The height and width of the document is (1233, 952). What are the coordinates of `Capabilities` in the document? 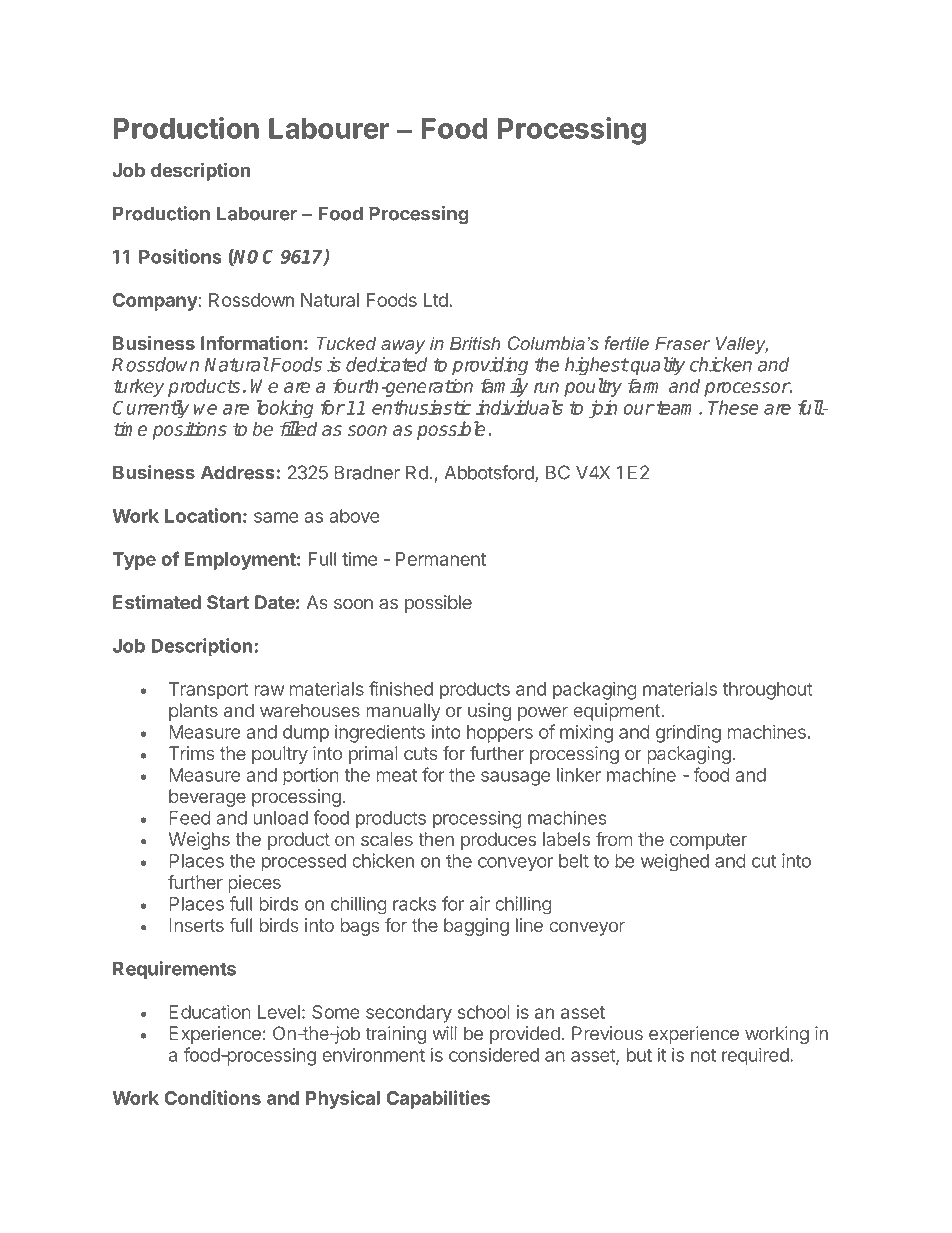 It's located at (438, 1099).
